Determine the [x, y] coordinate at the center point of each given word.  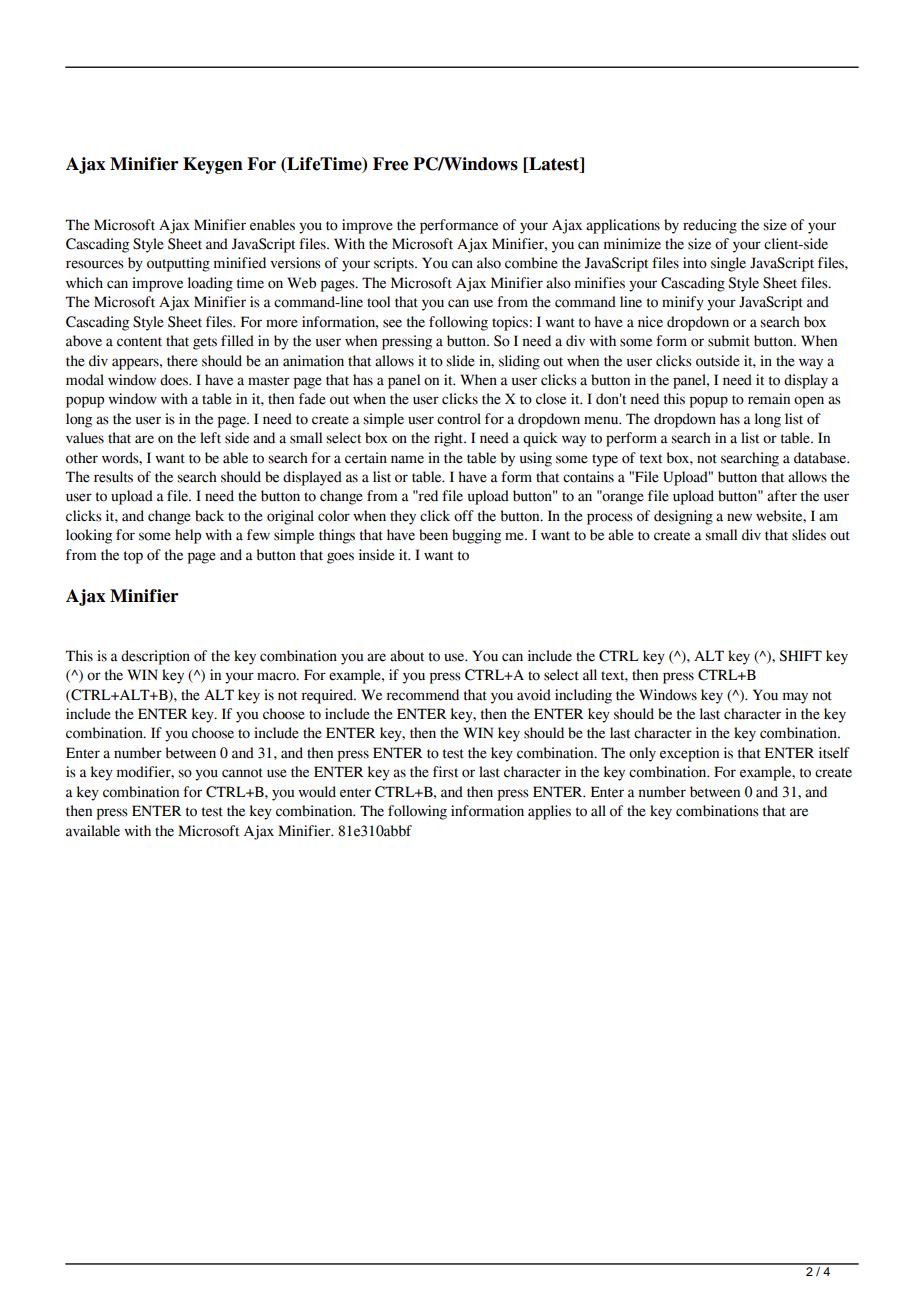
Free [390, 164]
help [188, 536]
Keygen [213, 165]
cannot [242, 773]
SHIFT [800, 656]
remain [769, 399]
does [175, 380]
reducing [710, 226]
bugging [476, 536]
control [459, 419]
